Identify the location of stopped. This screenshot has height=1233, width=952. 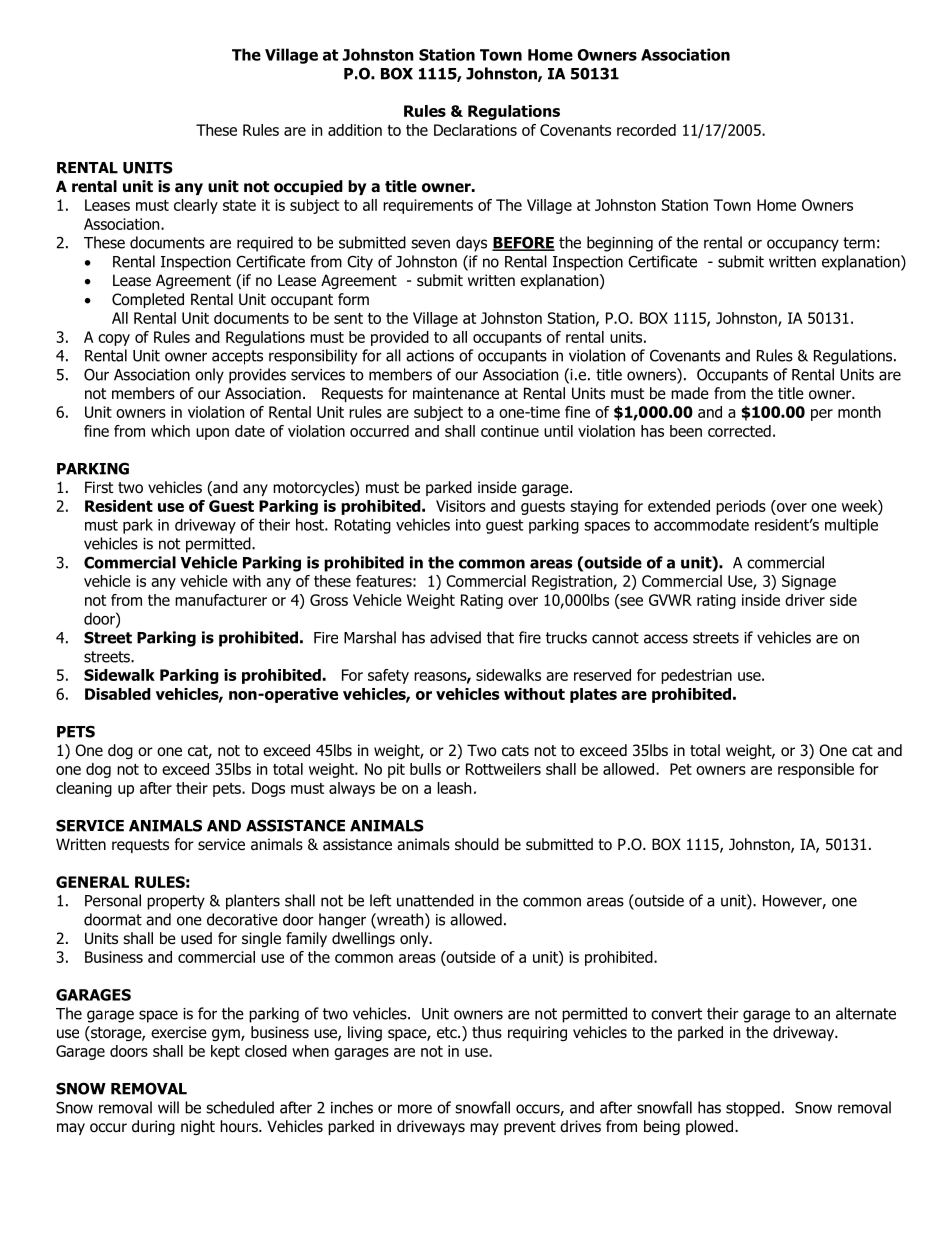
(753, 1109).
